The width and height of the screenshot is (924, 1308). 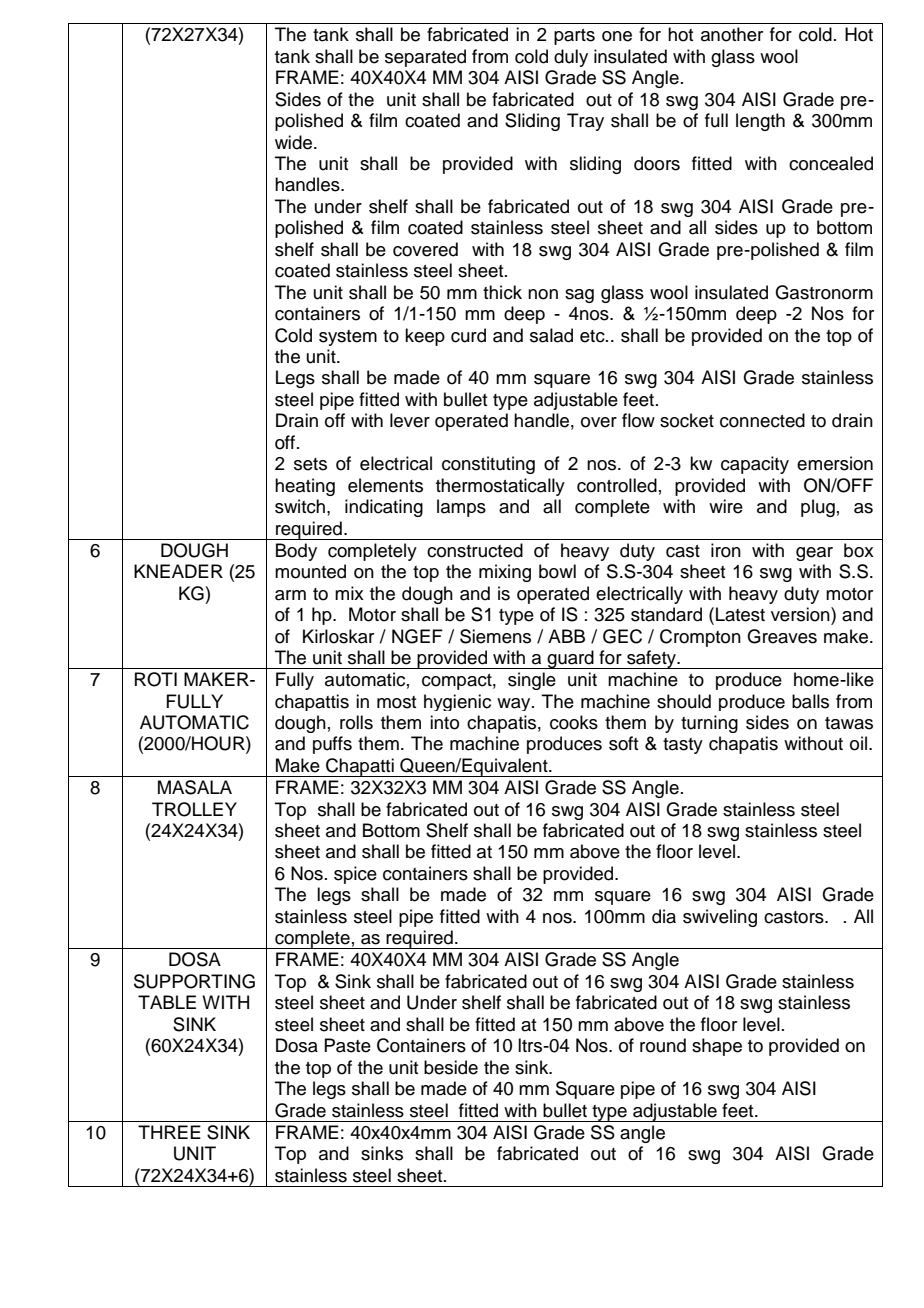 I want to click on connected, so click(x=762, y=420).
